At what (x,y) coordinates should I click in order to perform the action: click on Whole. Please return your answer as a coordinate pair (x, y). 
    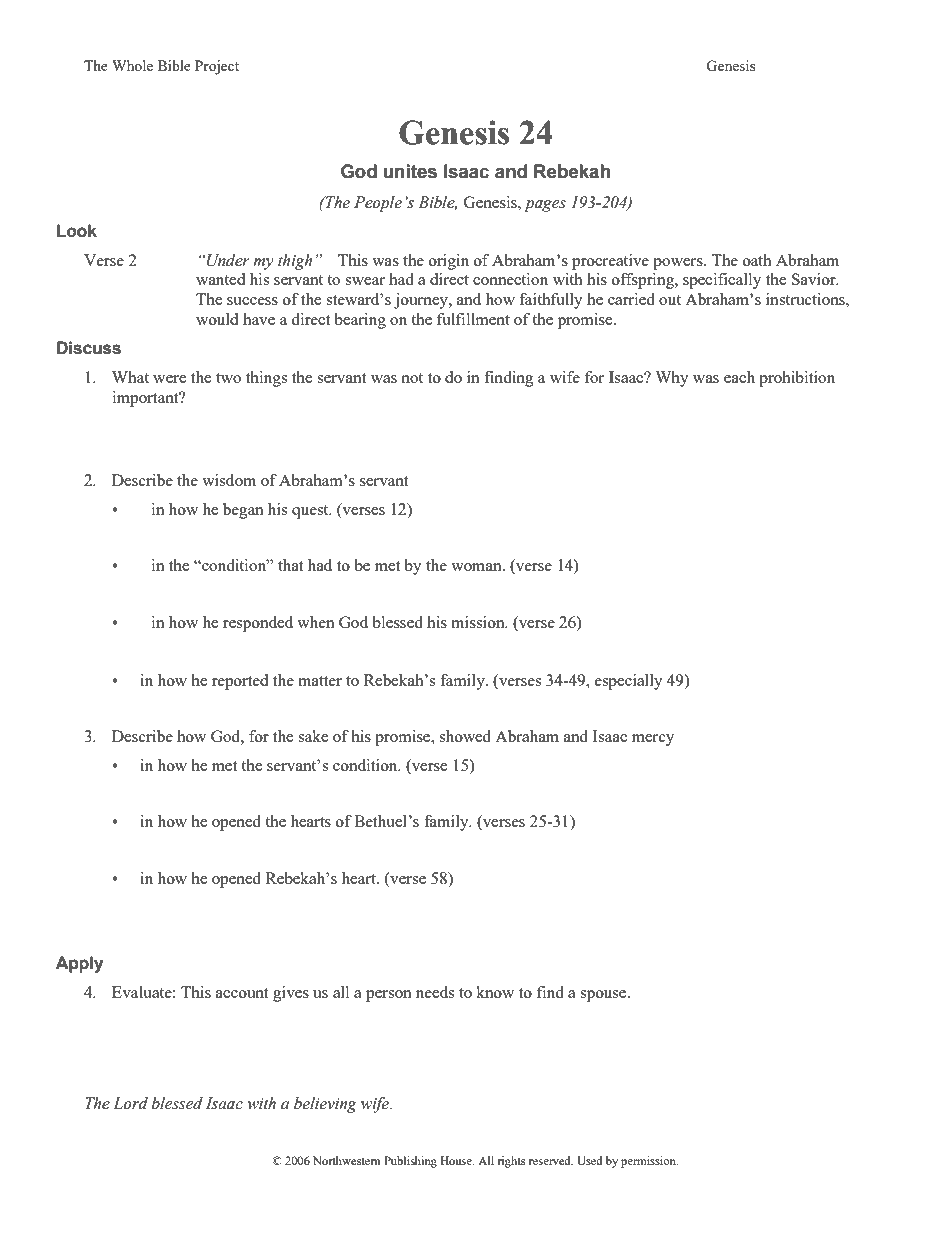
    Looking at the image, I should click on (132, 65).
